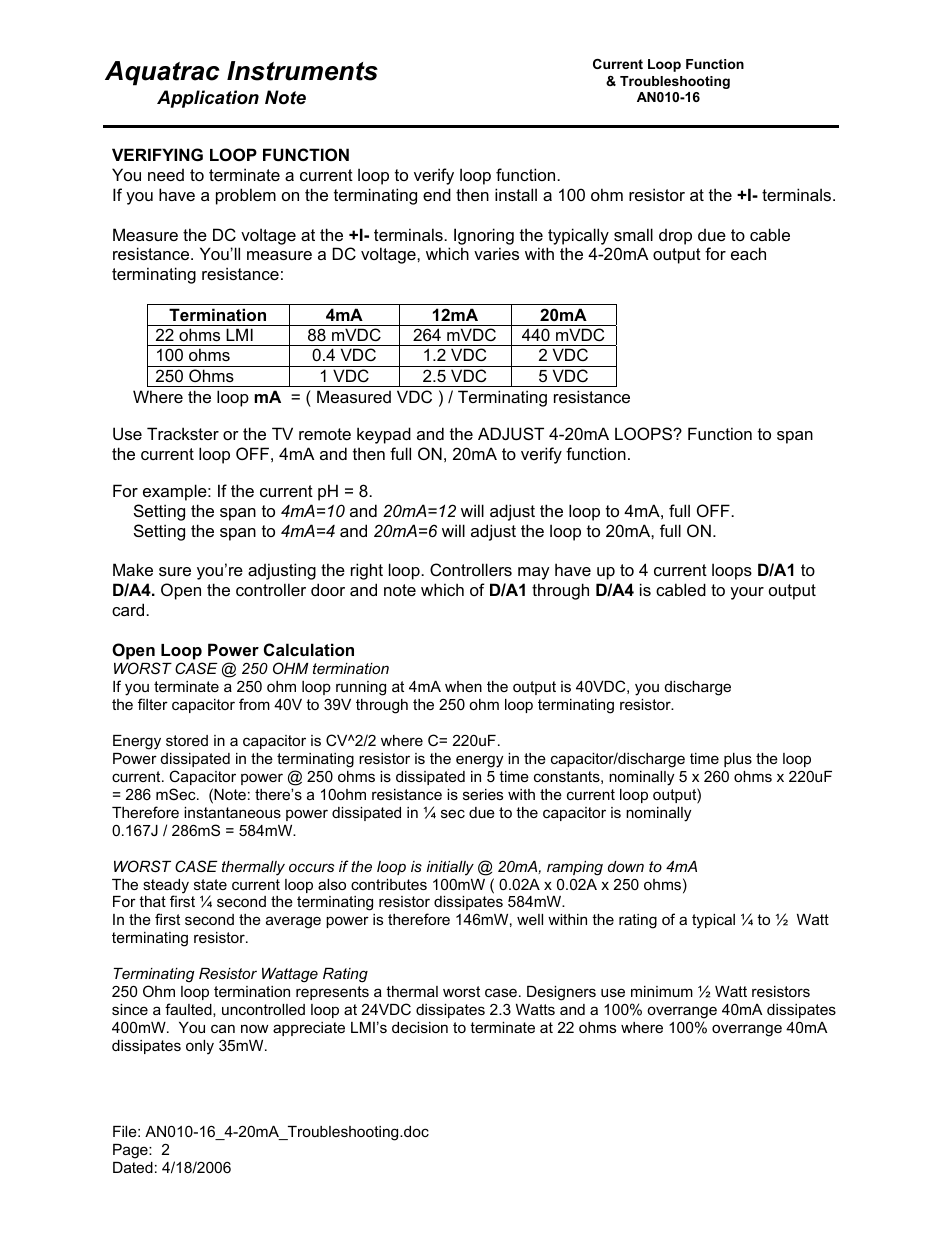  Describe the element at coordinates (131, 1151) in the image. I see `Page` at that location.
